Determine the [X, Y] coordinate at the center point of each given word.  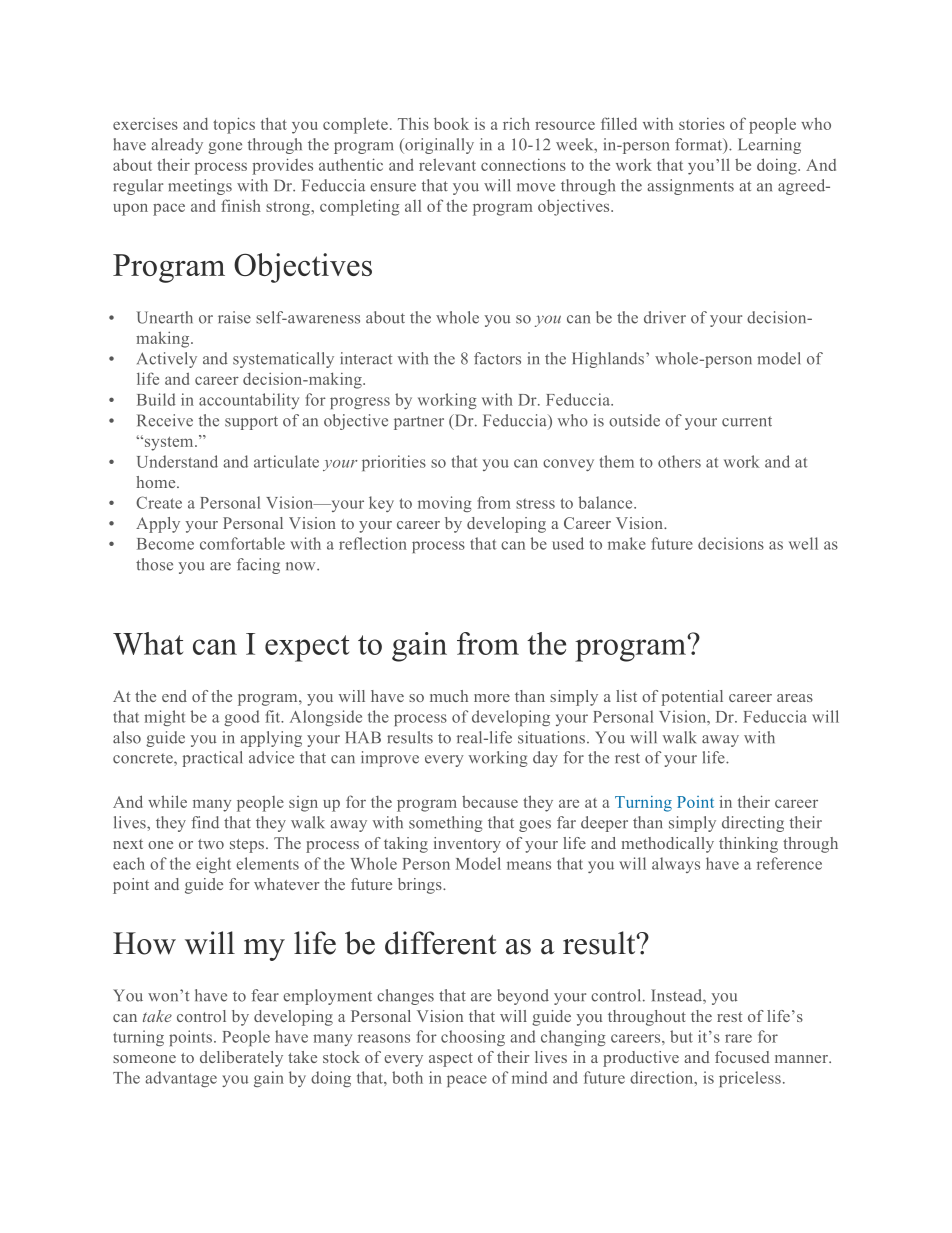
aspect [451, 1060]
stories [702, 124]
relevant [447, 164]
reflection [373, 543]
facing [258, 566]
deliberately [241, 1059]
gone [225, 148]
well [803, 543]
